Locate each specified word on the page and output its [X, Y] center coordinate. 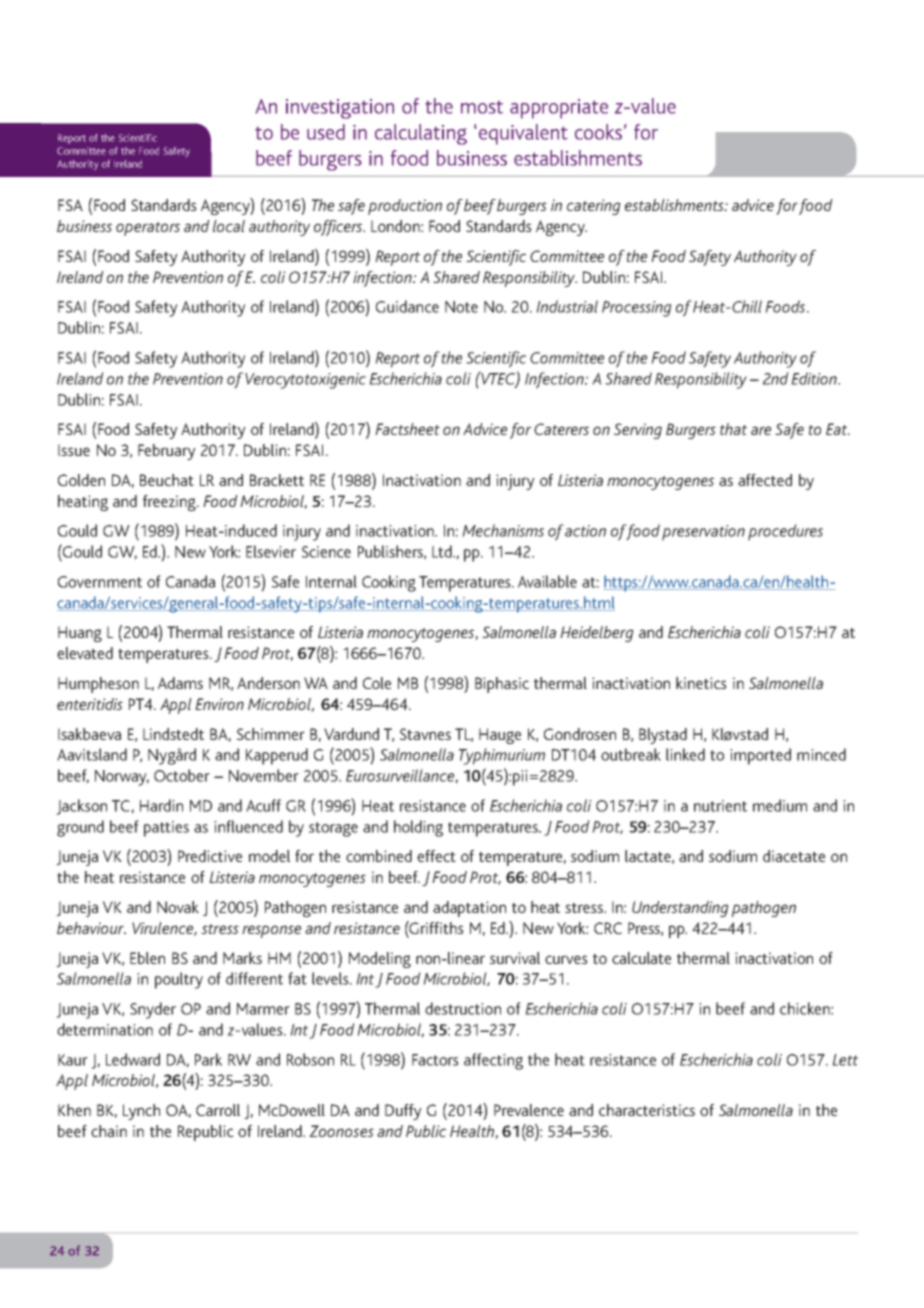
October [182, 775]
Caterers [561, 429]
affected [765, 480]
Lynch [141, 1112]
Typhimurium [502, 756]
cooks [598, 132]
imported [760, 756]
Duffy [403, 1112]
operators [148, 229]
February [167, 452]
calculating [421, 134]
